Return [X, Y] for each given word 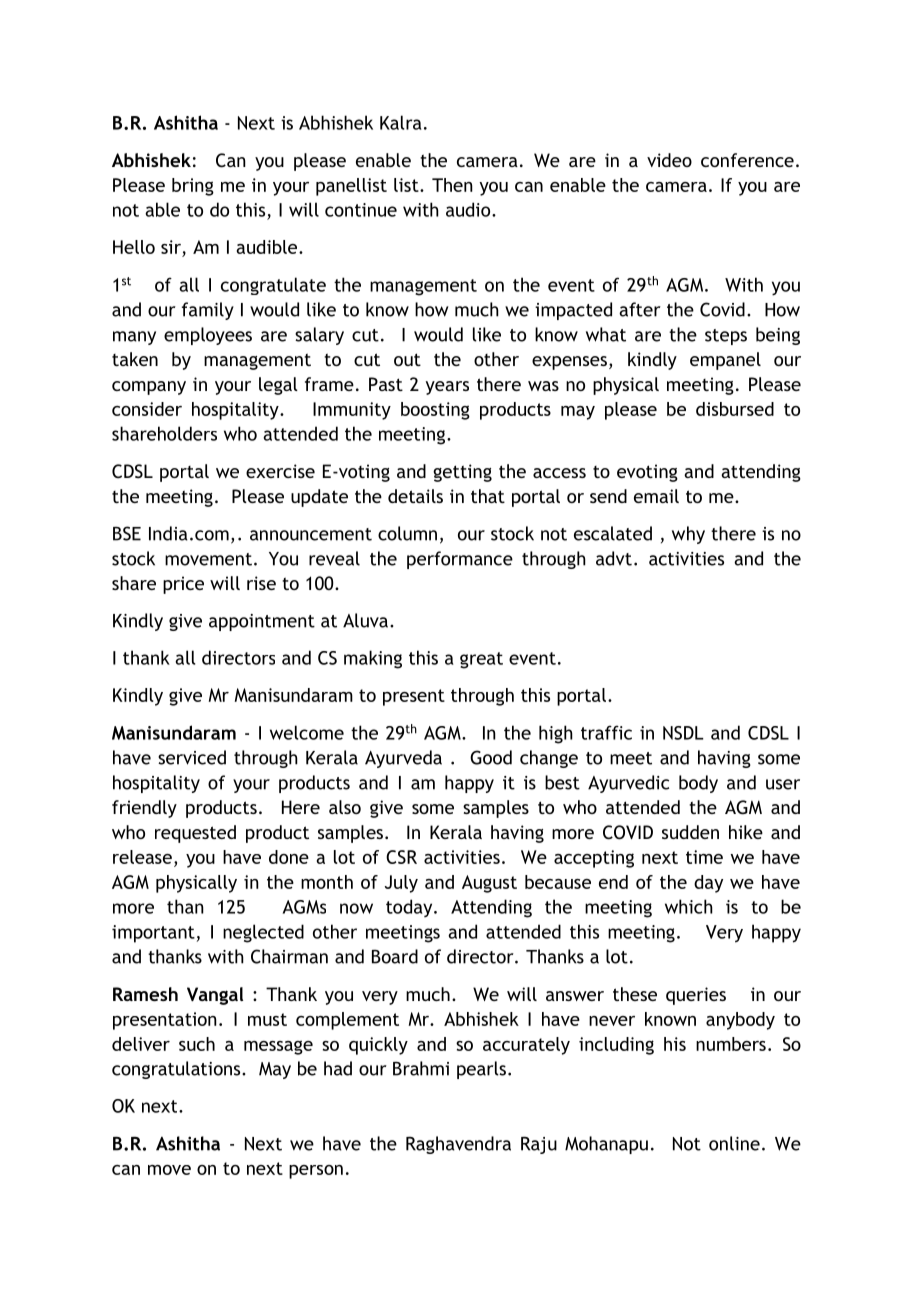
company [149, 388]
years [447, 388]
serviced [192, 757]
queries [696, 996]
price [183, 585]
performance [460, 560]
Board [395, 956]
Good [491, 757]
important [153, 934]
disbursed [735, 409]
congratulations [177, 1070]
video [669, 160]
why [688, 535]
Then [452, 185]
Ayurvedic [628, 784]
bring [193, 187]
